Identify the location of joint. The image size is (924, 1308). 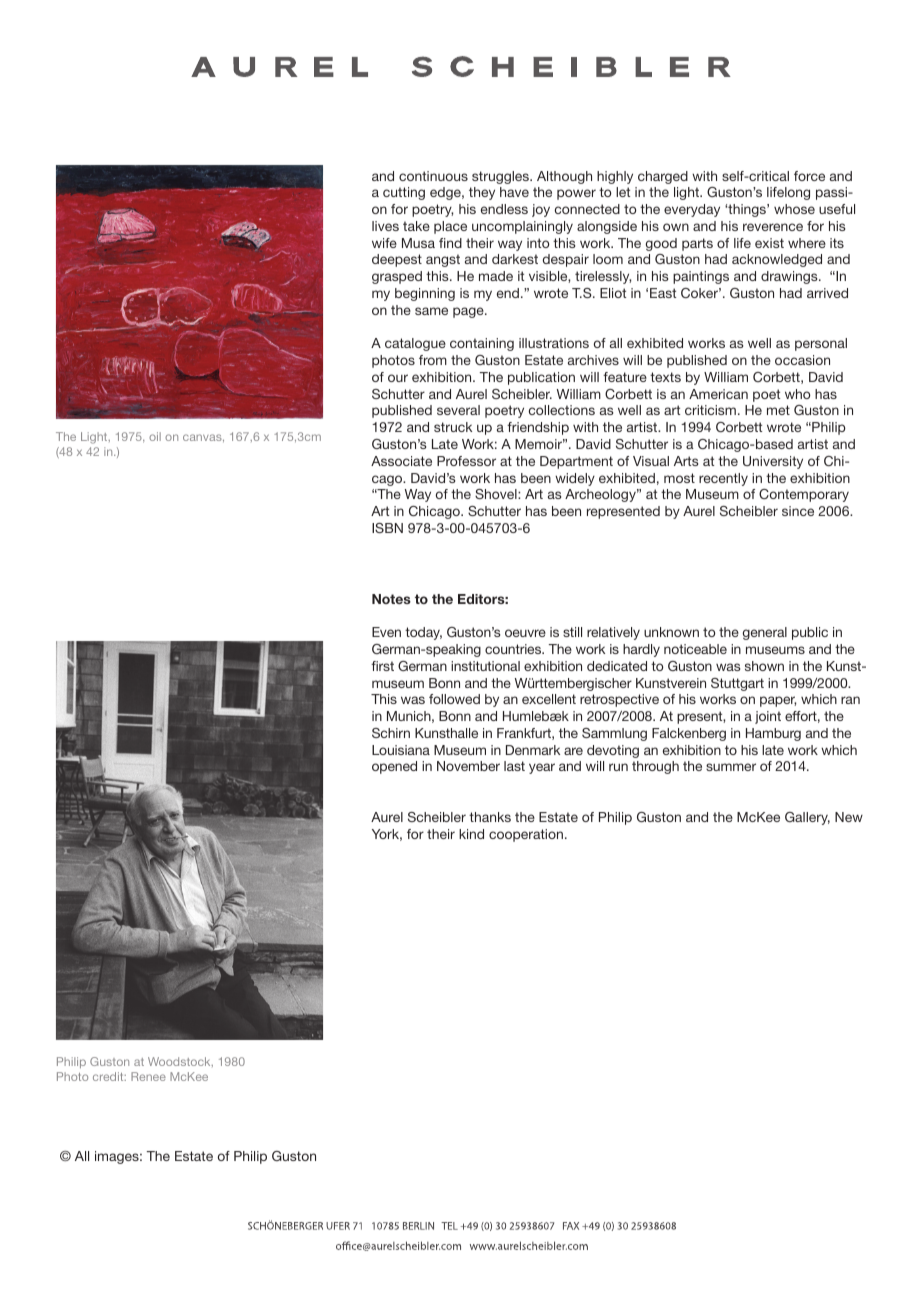
(768, 717).
